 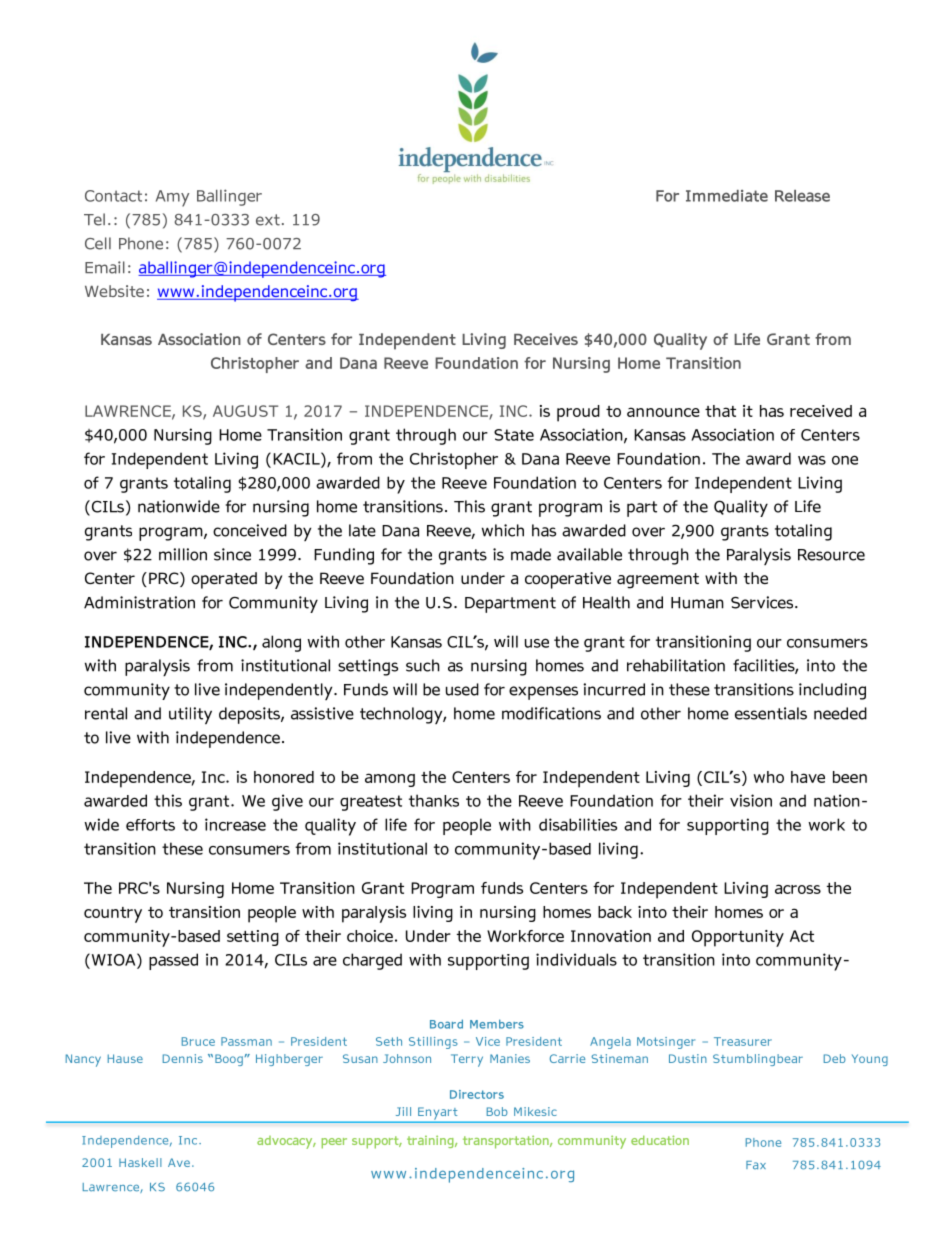 I want to click on Haskell, so click(x=140, y=1162).
